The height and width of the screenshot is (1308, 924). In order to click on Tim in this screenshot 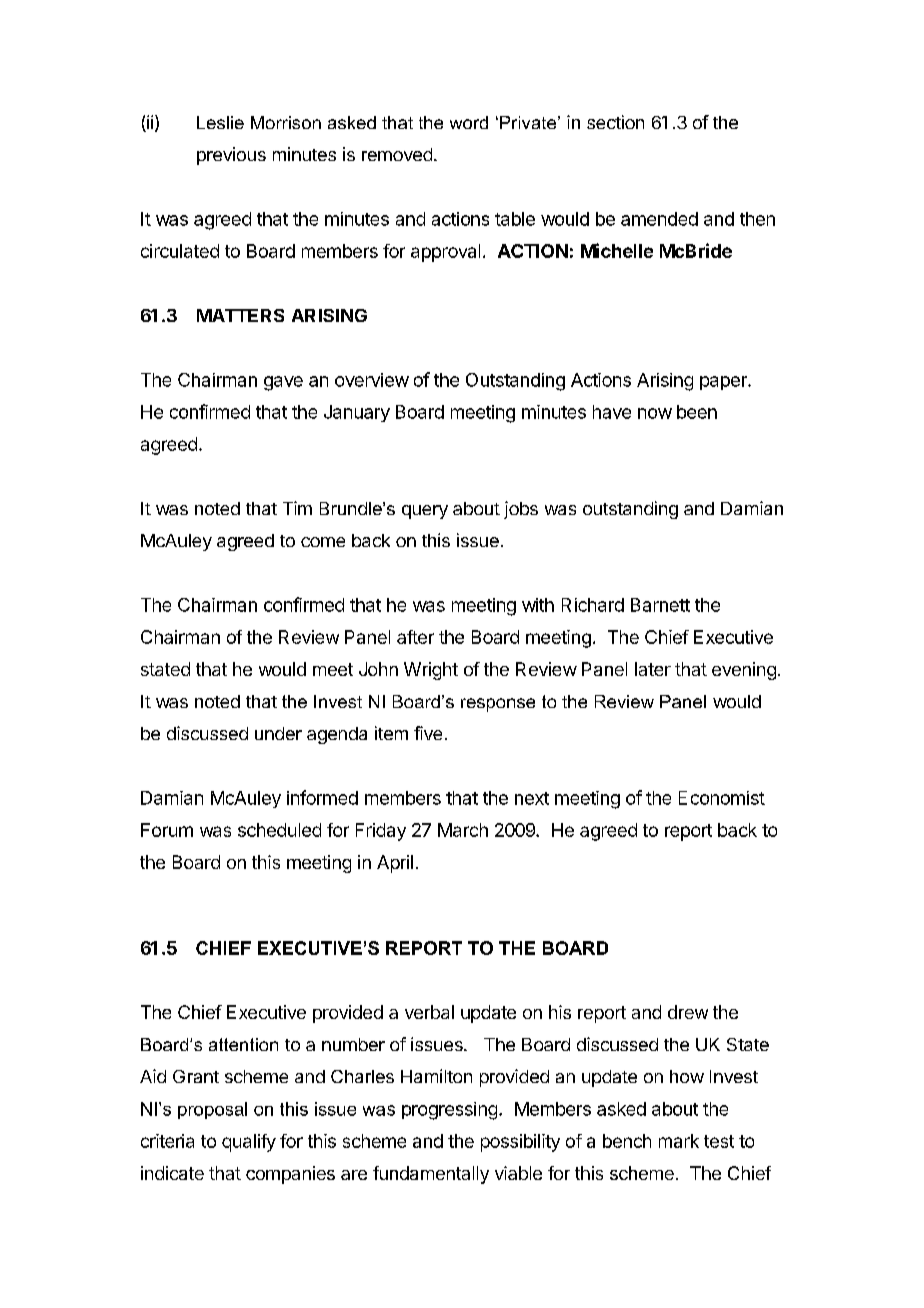, I will do `click(297, 508)`.
